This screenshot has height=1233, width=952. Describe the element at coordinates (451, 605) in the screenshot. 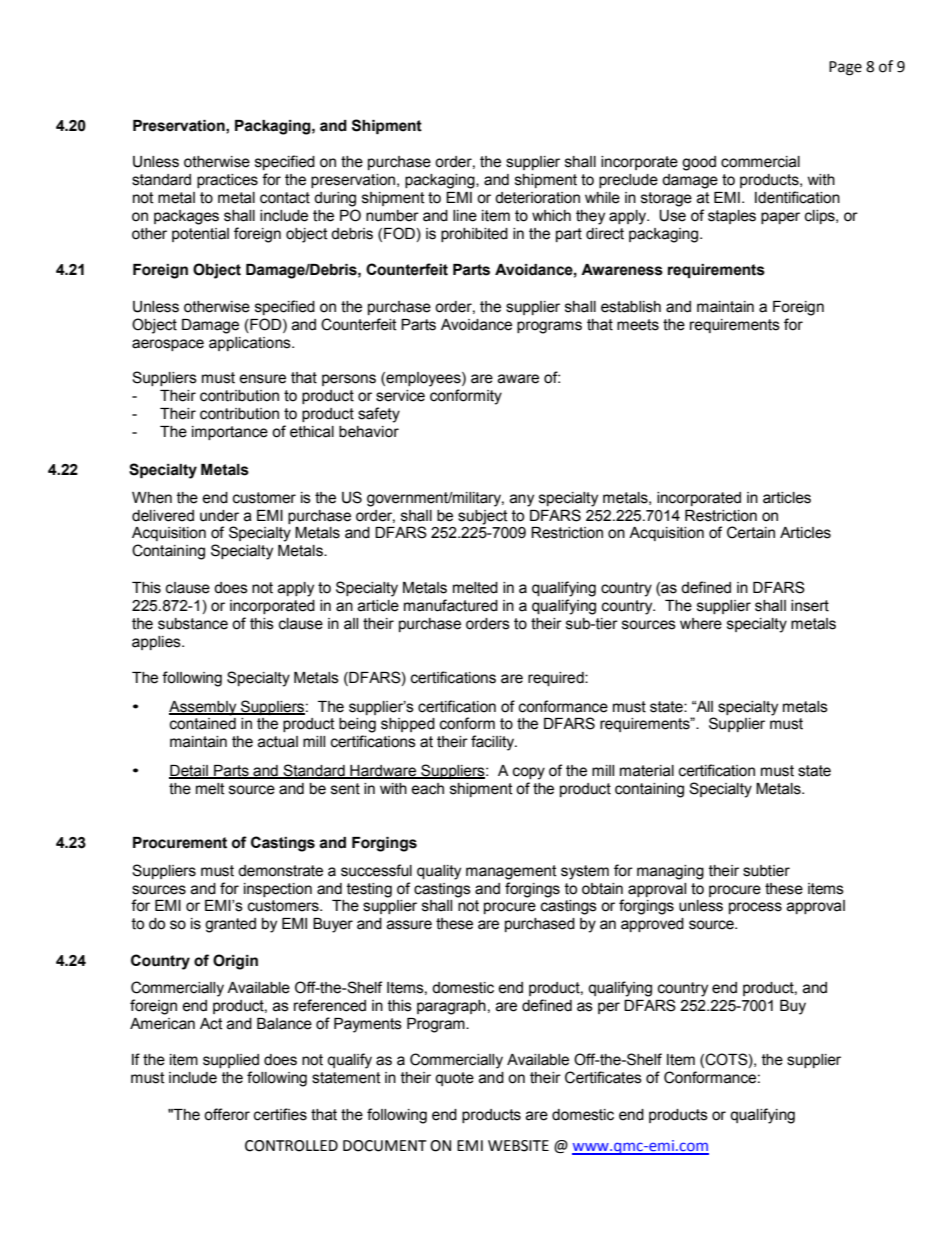

I see `manufactured` at that location.
